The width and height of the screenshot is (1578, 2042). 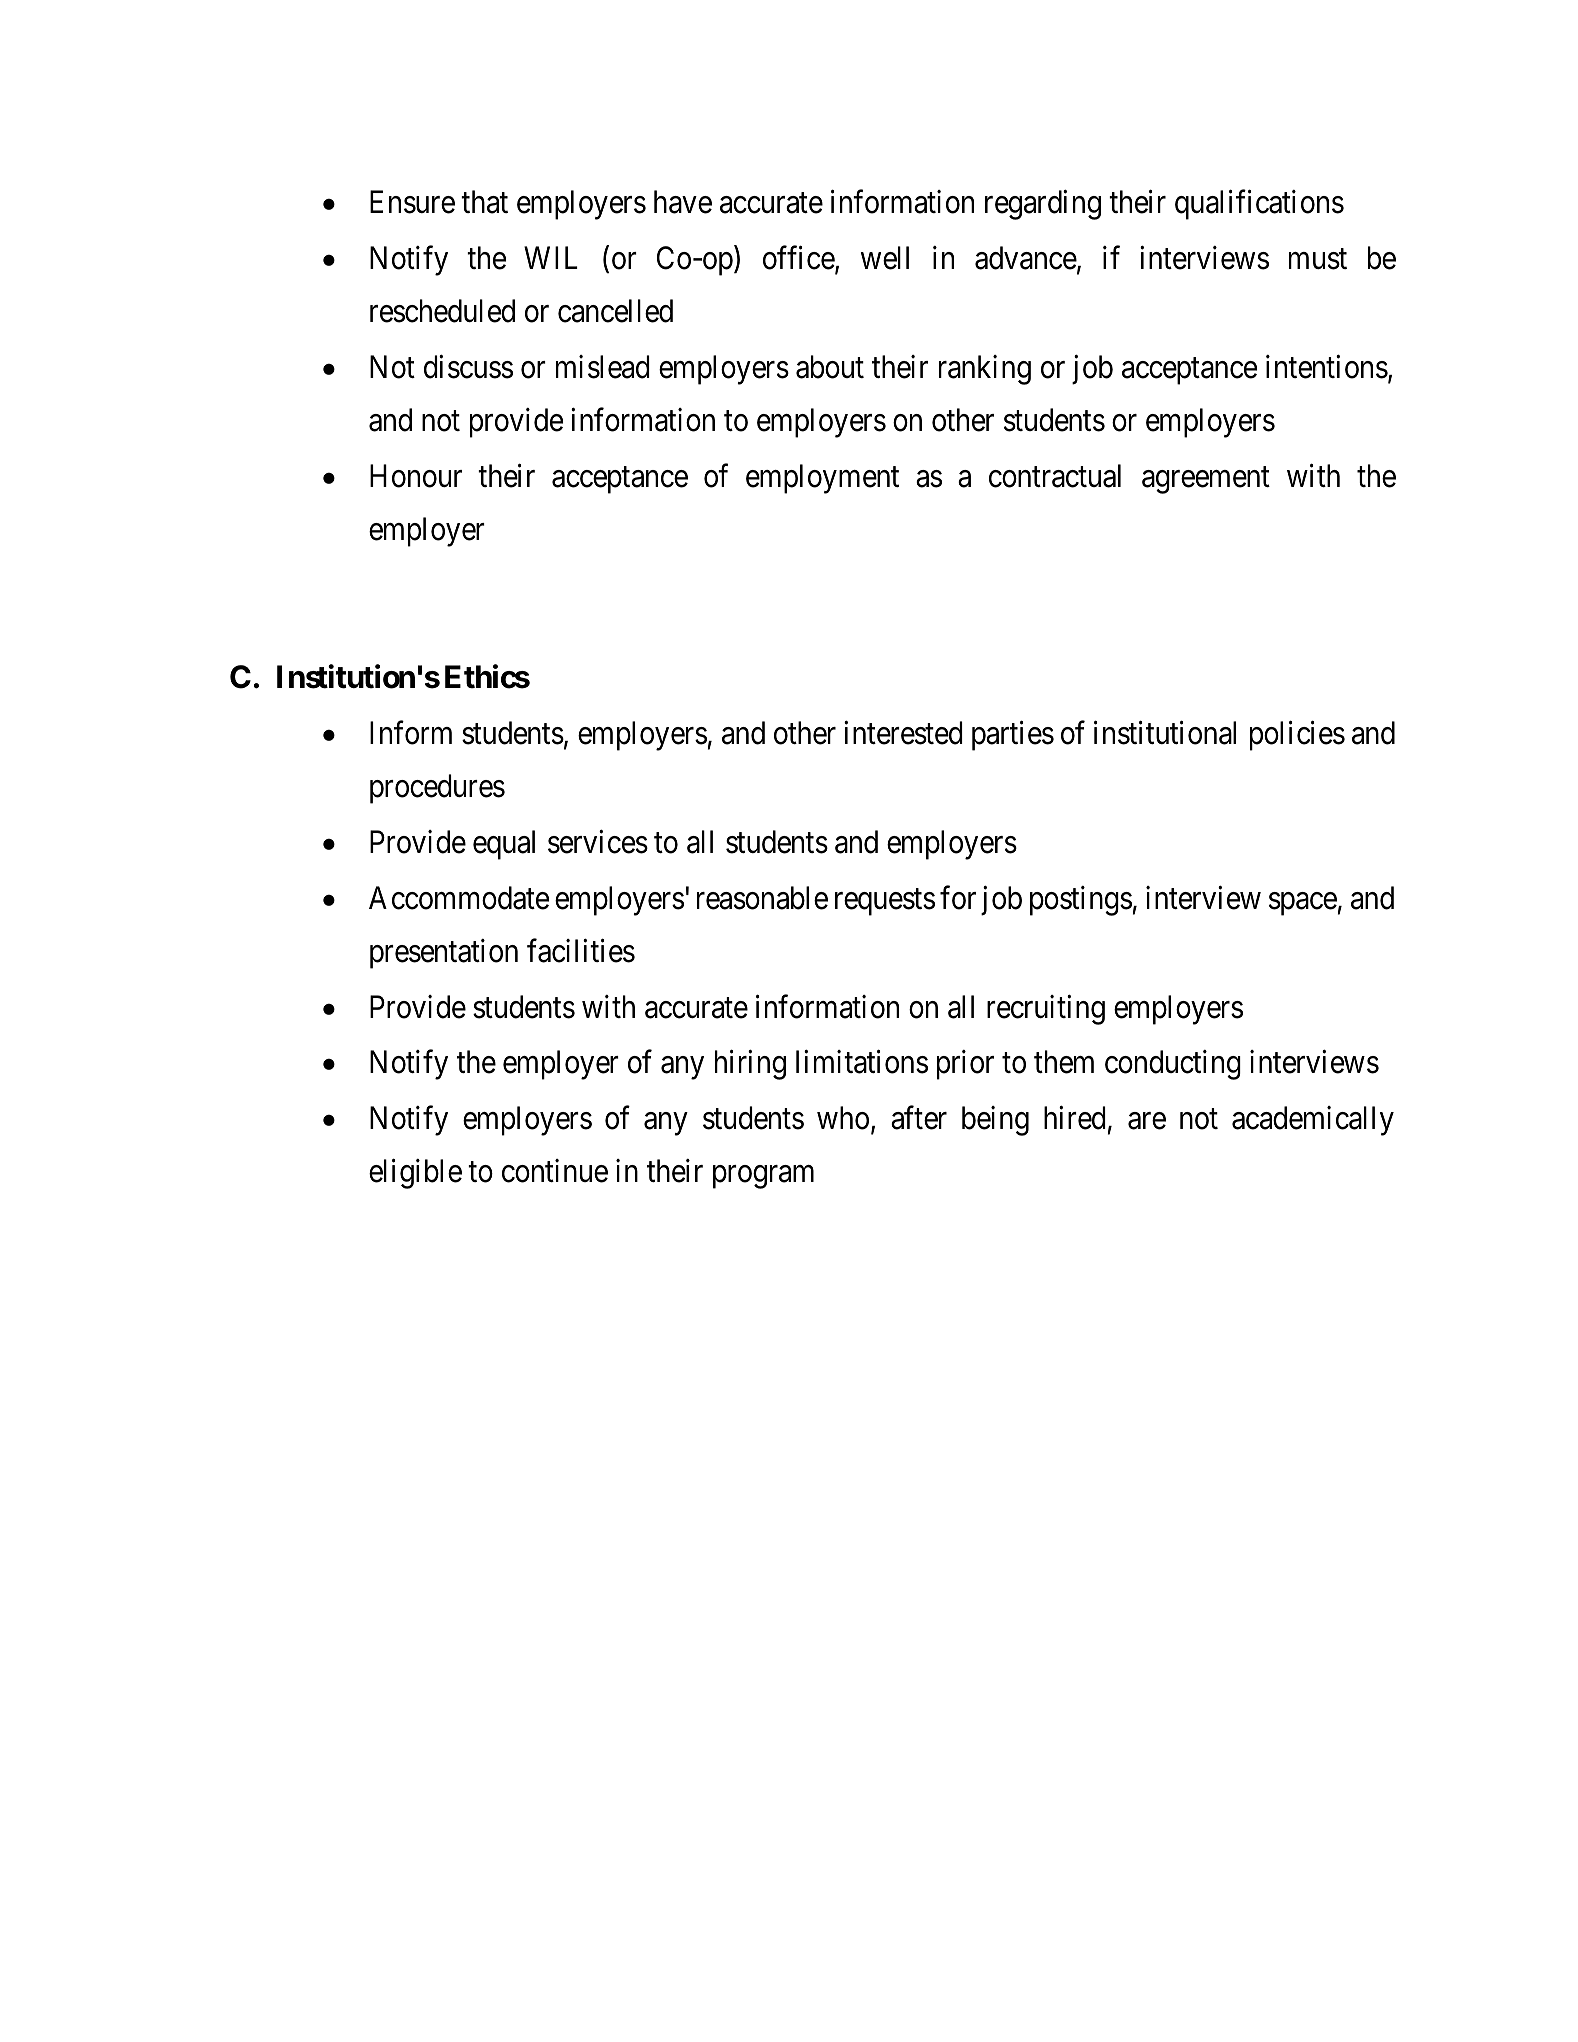 I want to click on qualifications, so click(x=1259, y=205).
